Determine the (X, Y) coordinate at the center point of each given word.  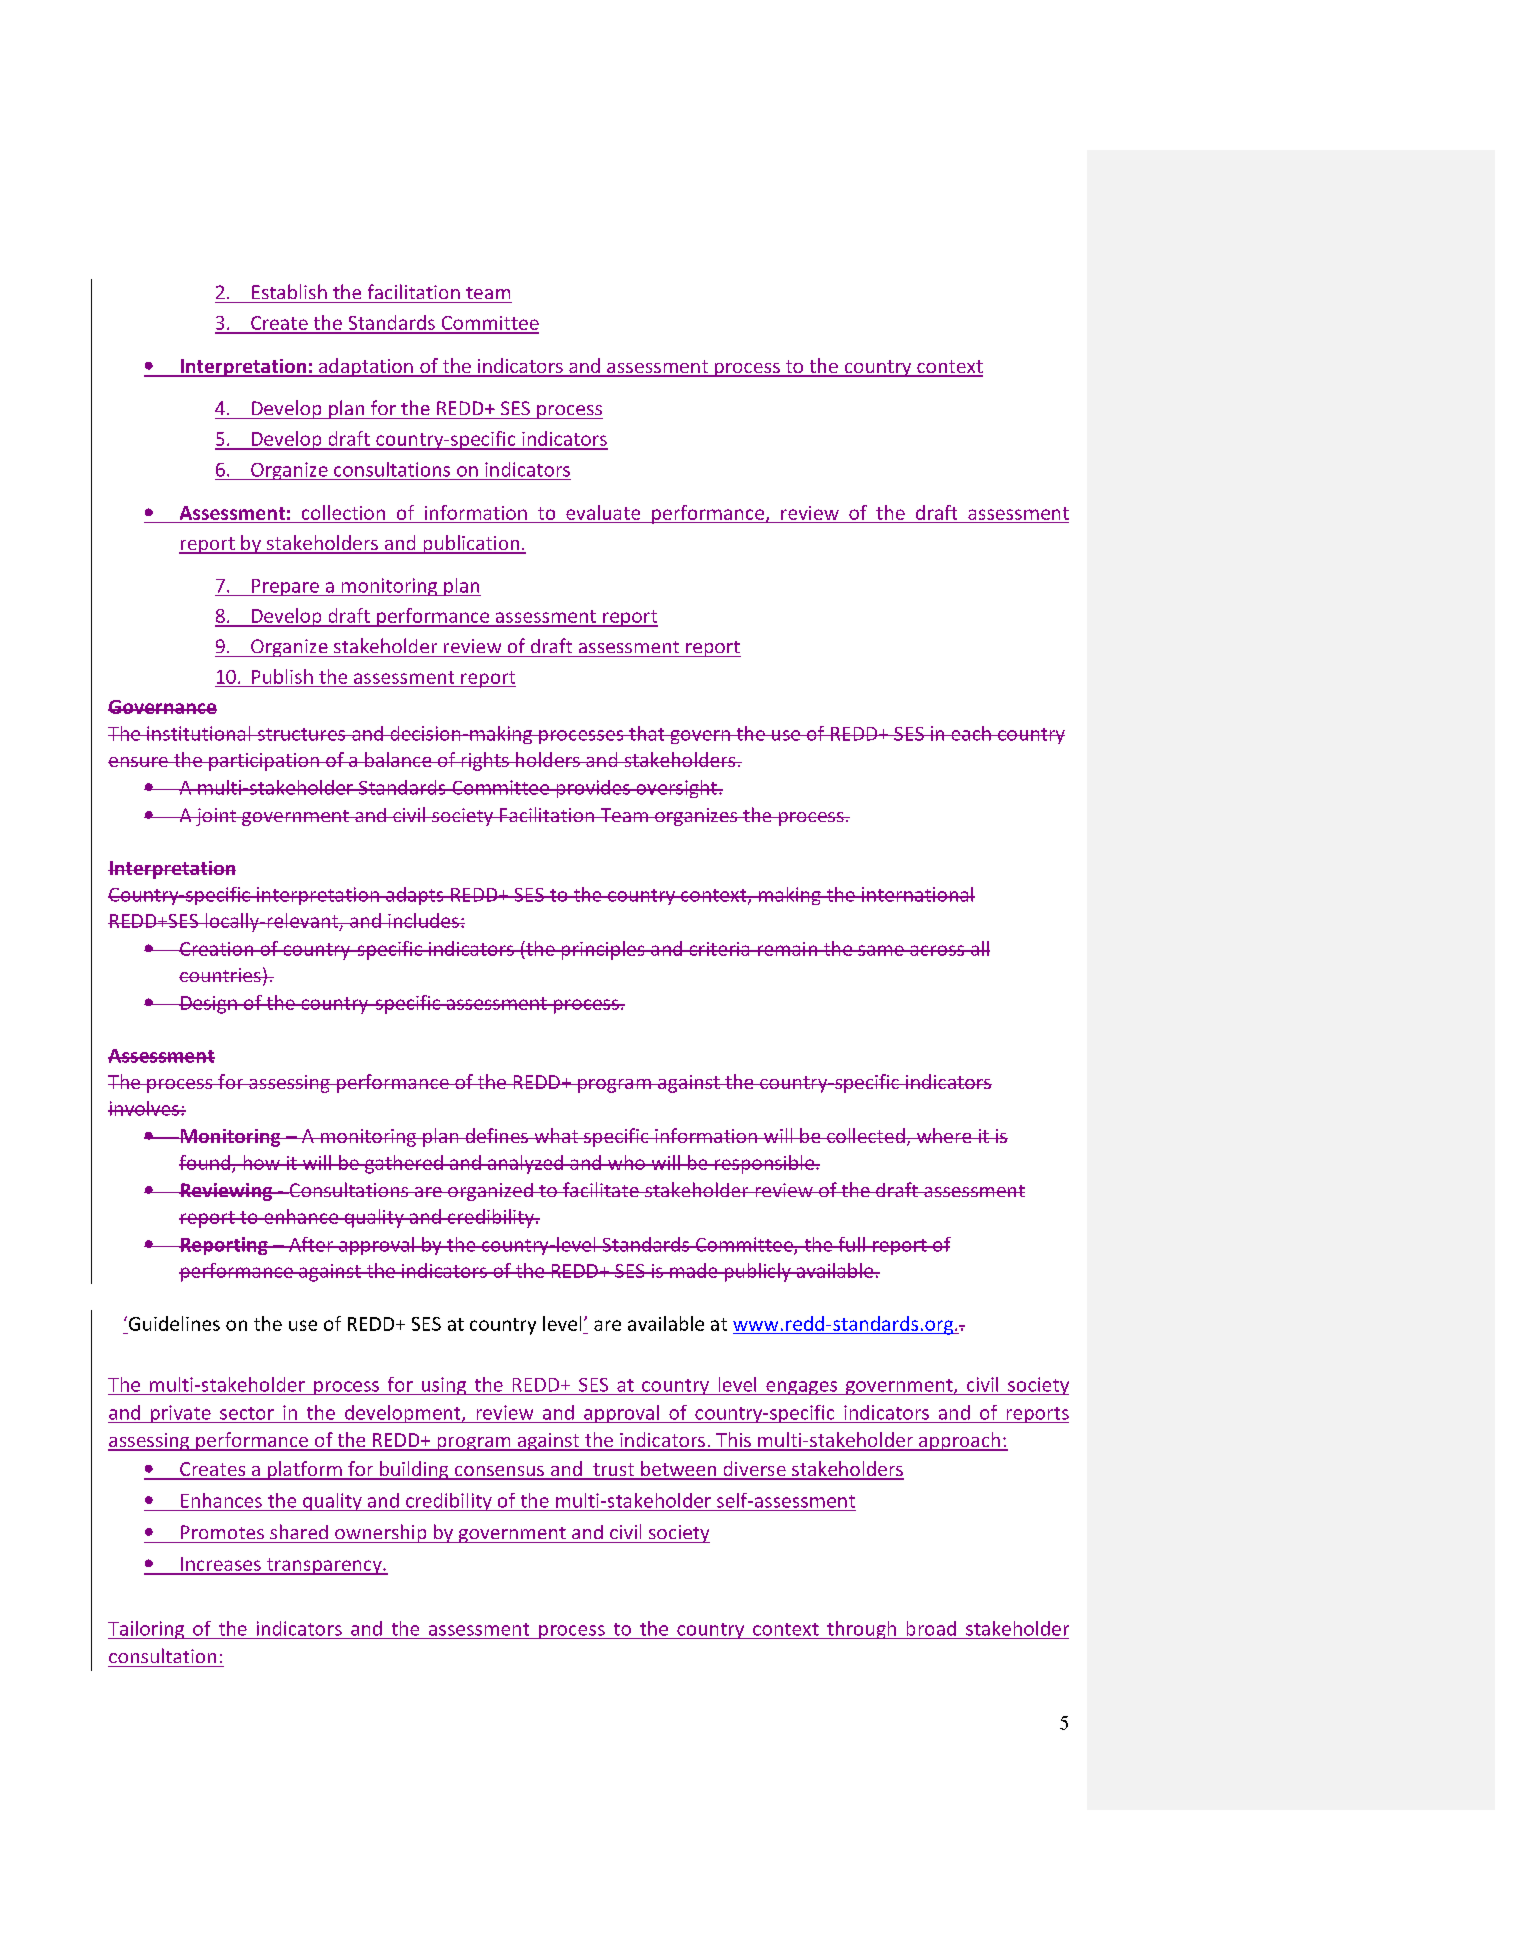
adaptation (365, 367)
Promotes (222, 1532)
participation (264, 762)
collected (866, 1135)
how (261, 1162)
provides (593, 789)
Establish (289, 291)
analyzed (526, 1164)
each (971, 733)
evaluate (603, 512)
